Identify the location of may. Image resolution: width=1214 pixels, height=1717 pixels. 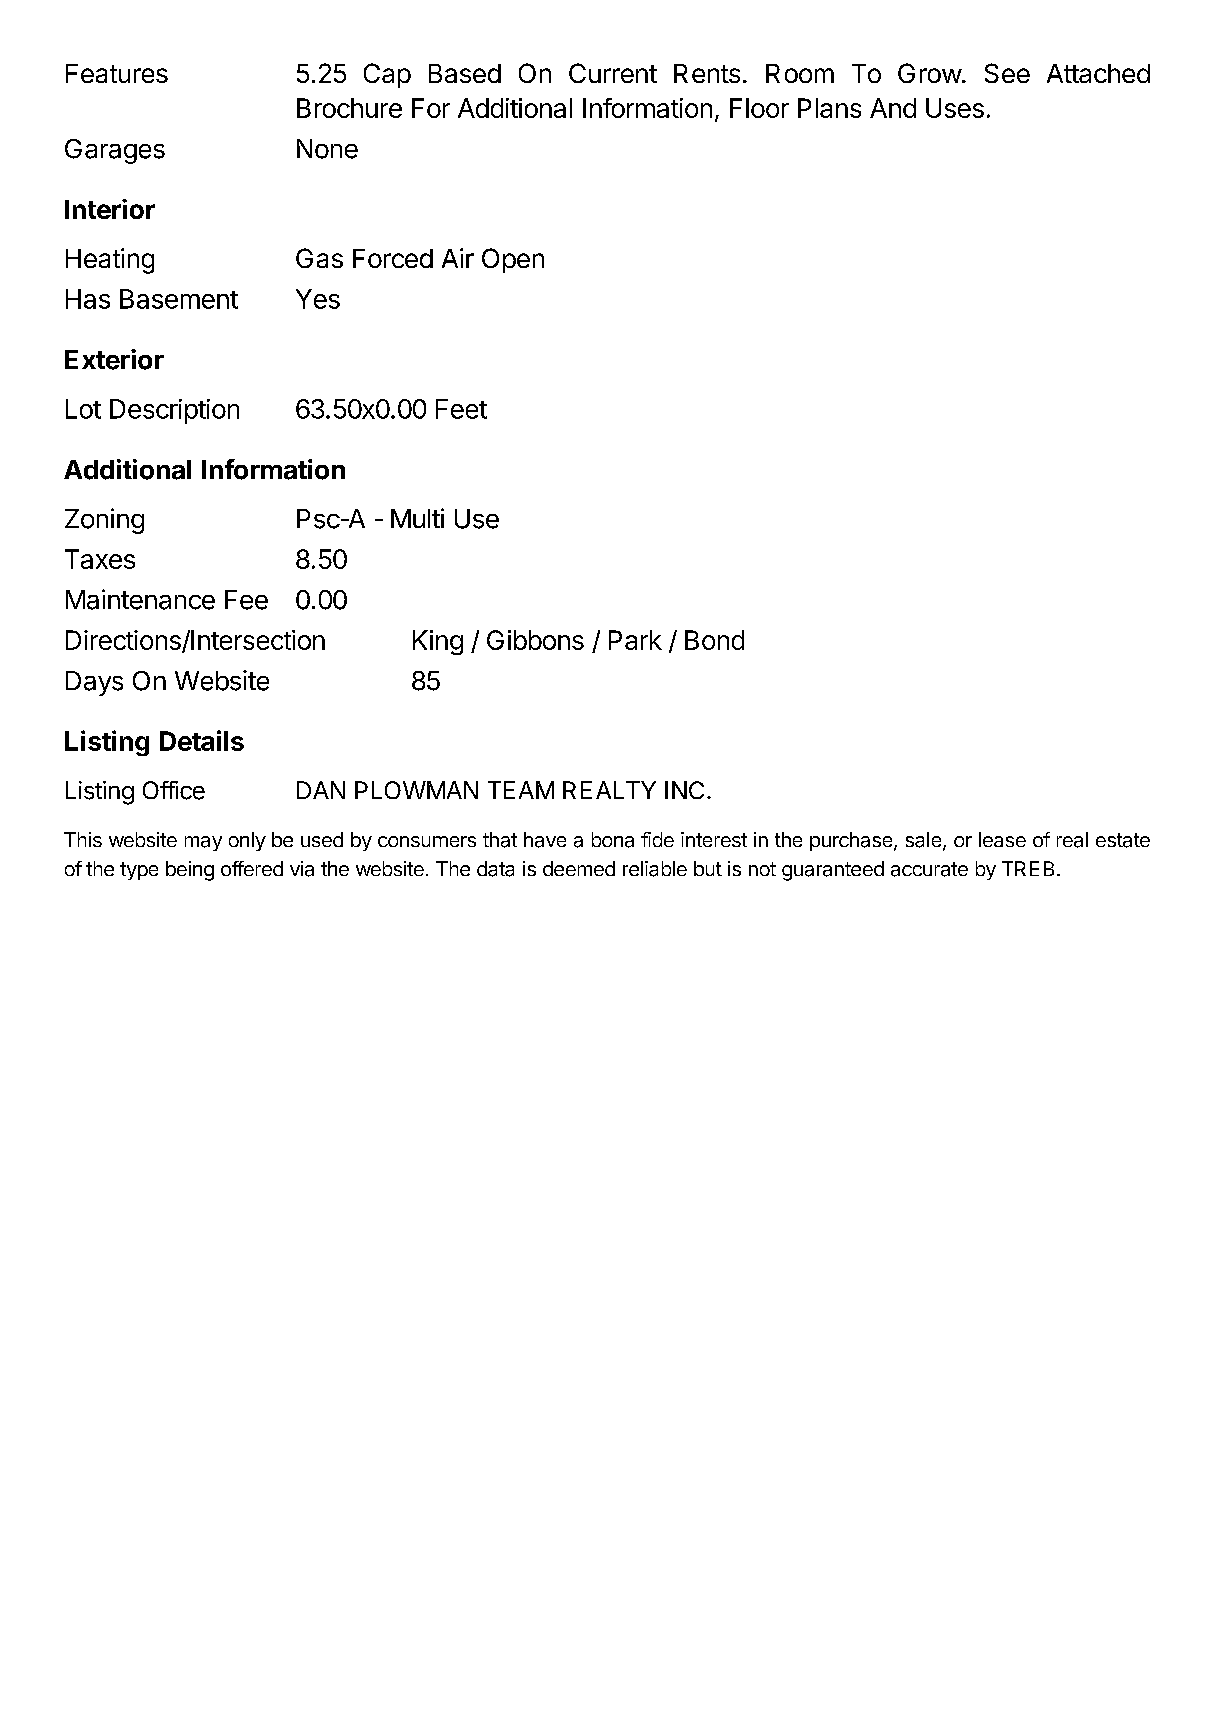
(203, 843).
